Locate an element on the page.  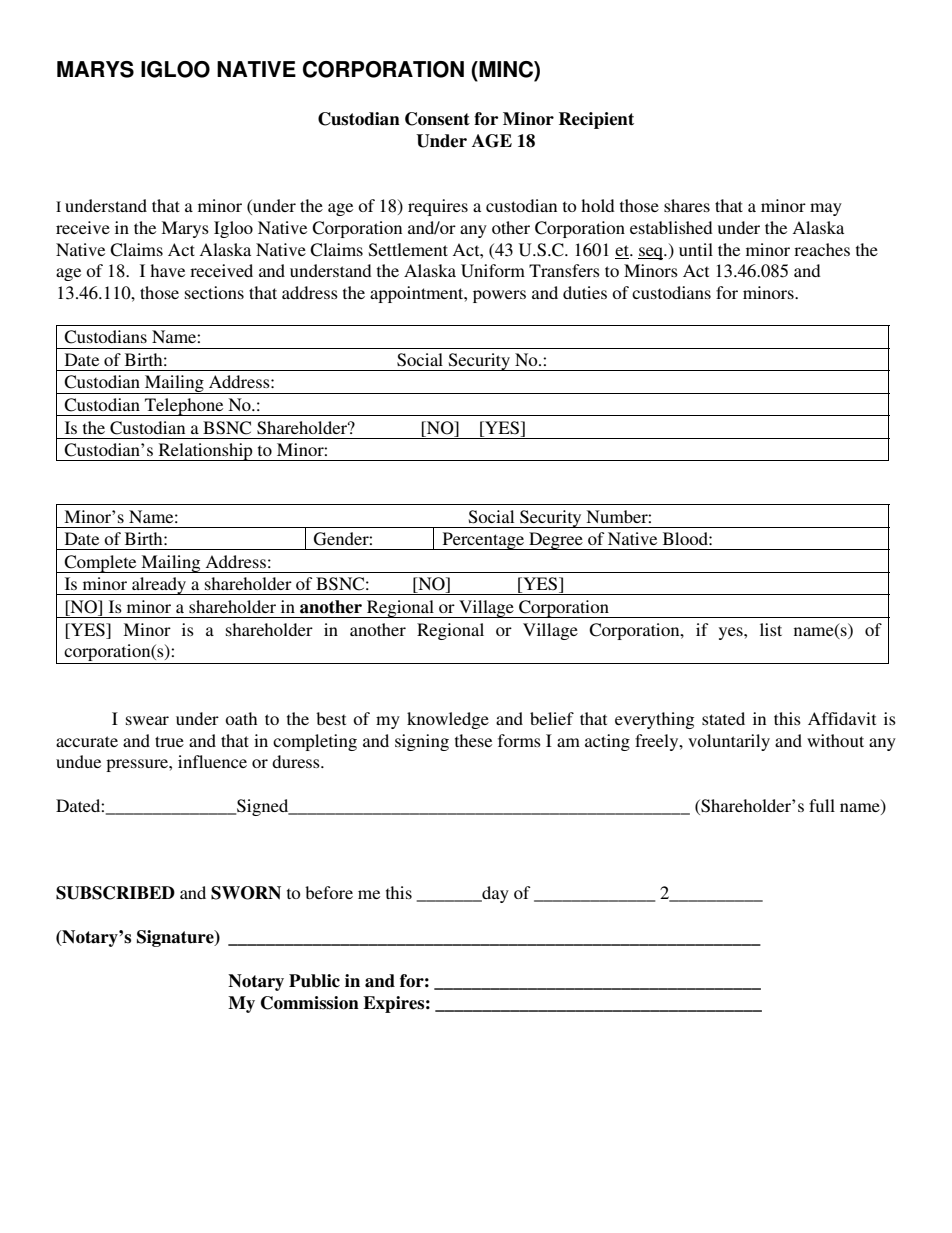
Telephone is located at coordinates (184, 407).
